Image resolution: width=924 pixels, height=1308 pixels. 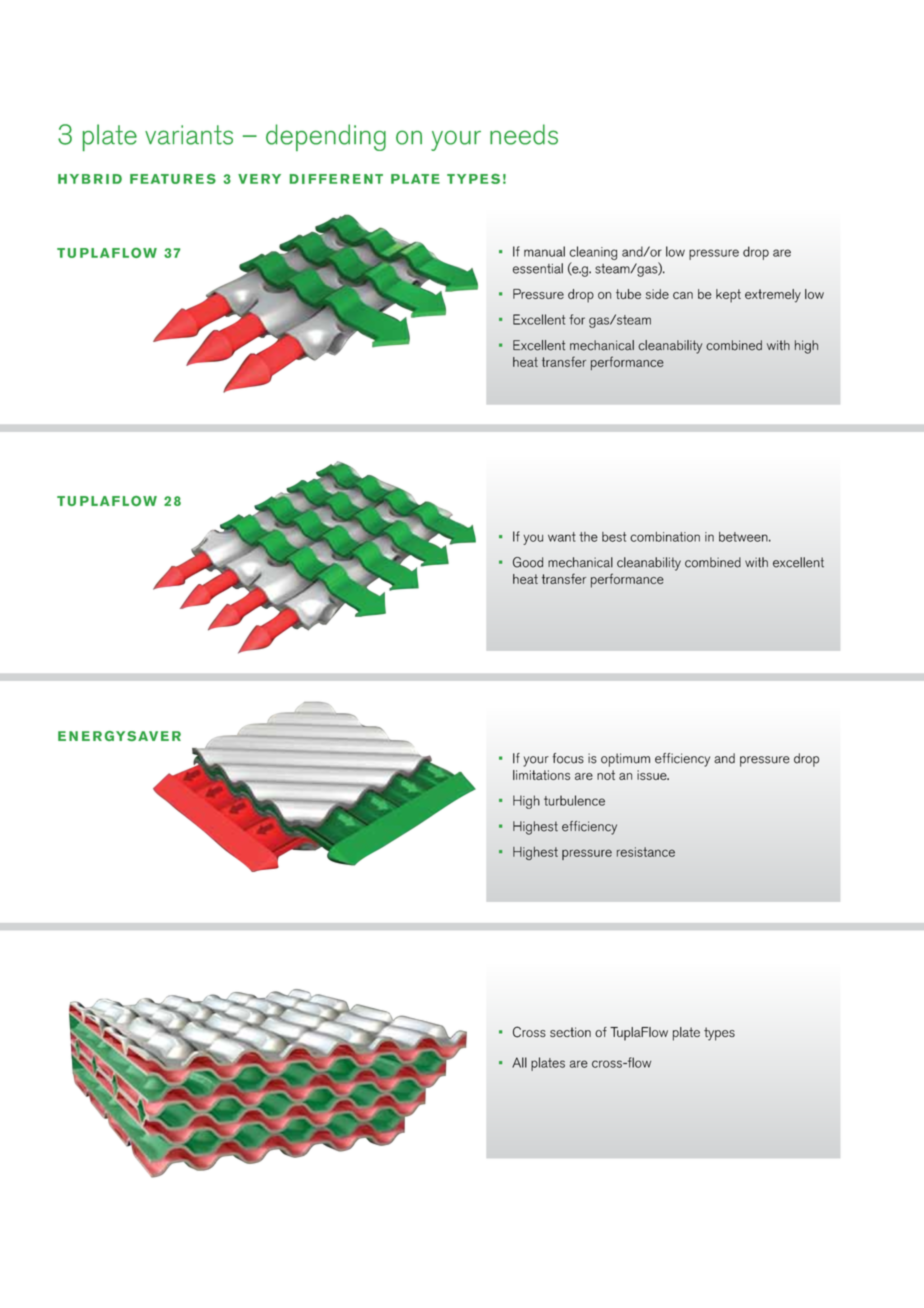 What do you see at coordinates (593, 253) in the screenshot?
I see `cleaning` at bounding box center [593, 253].
